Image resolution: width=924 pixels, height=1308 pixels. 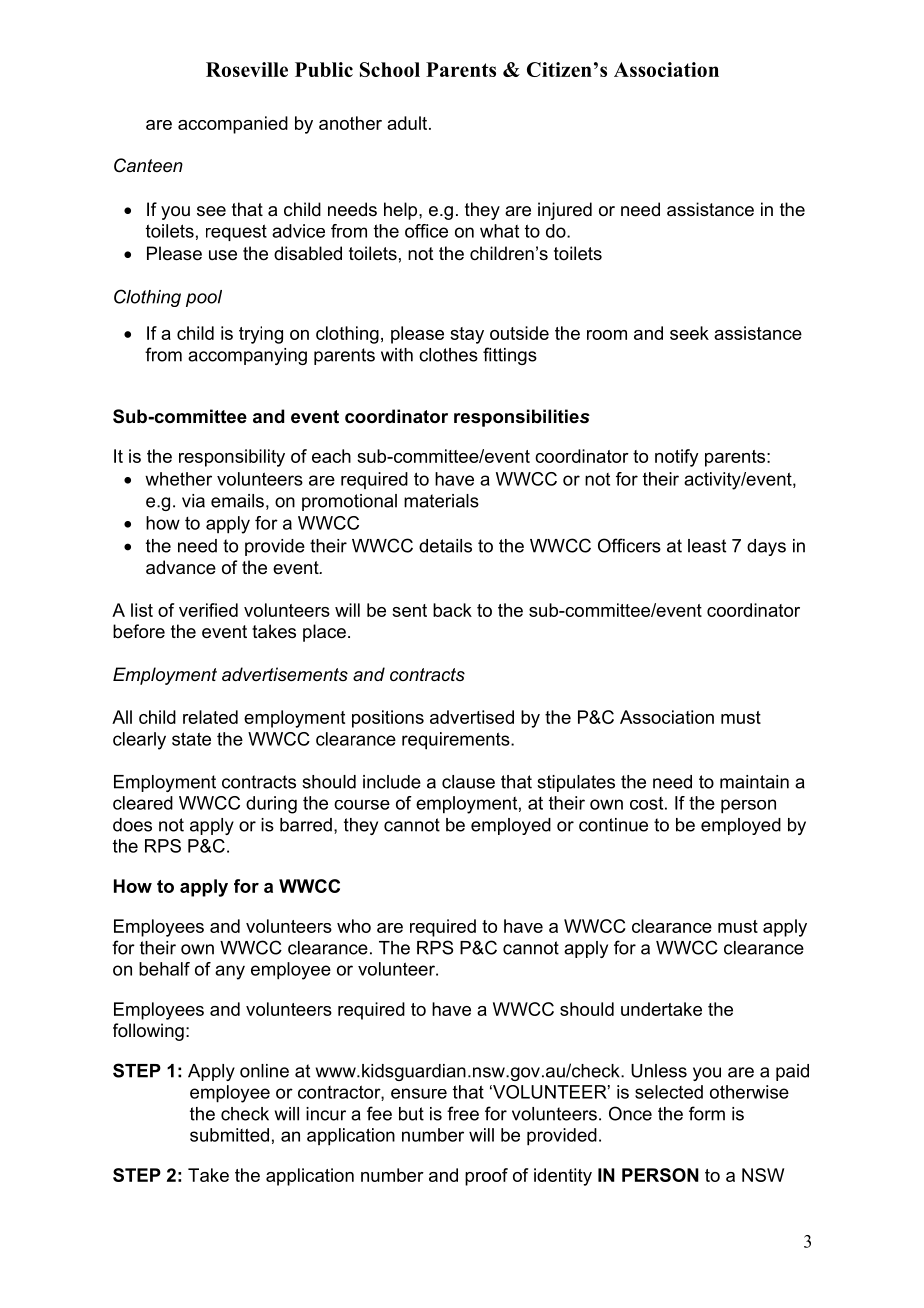 I want to click on injured, so click(x=565, y=211).
